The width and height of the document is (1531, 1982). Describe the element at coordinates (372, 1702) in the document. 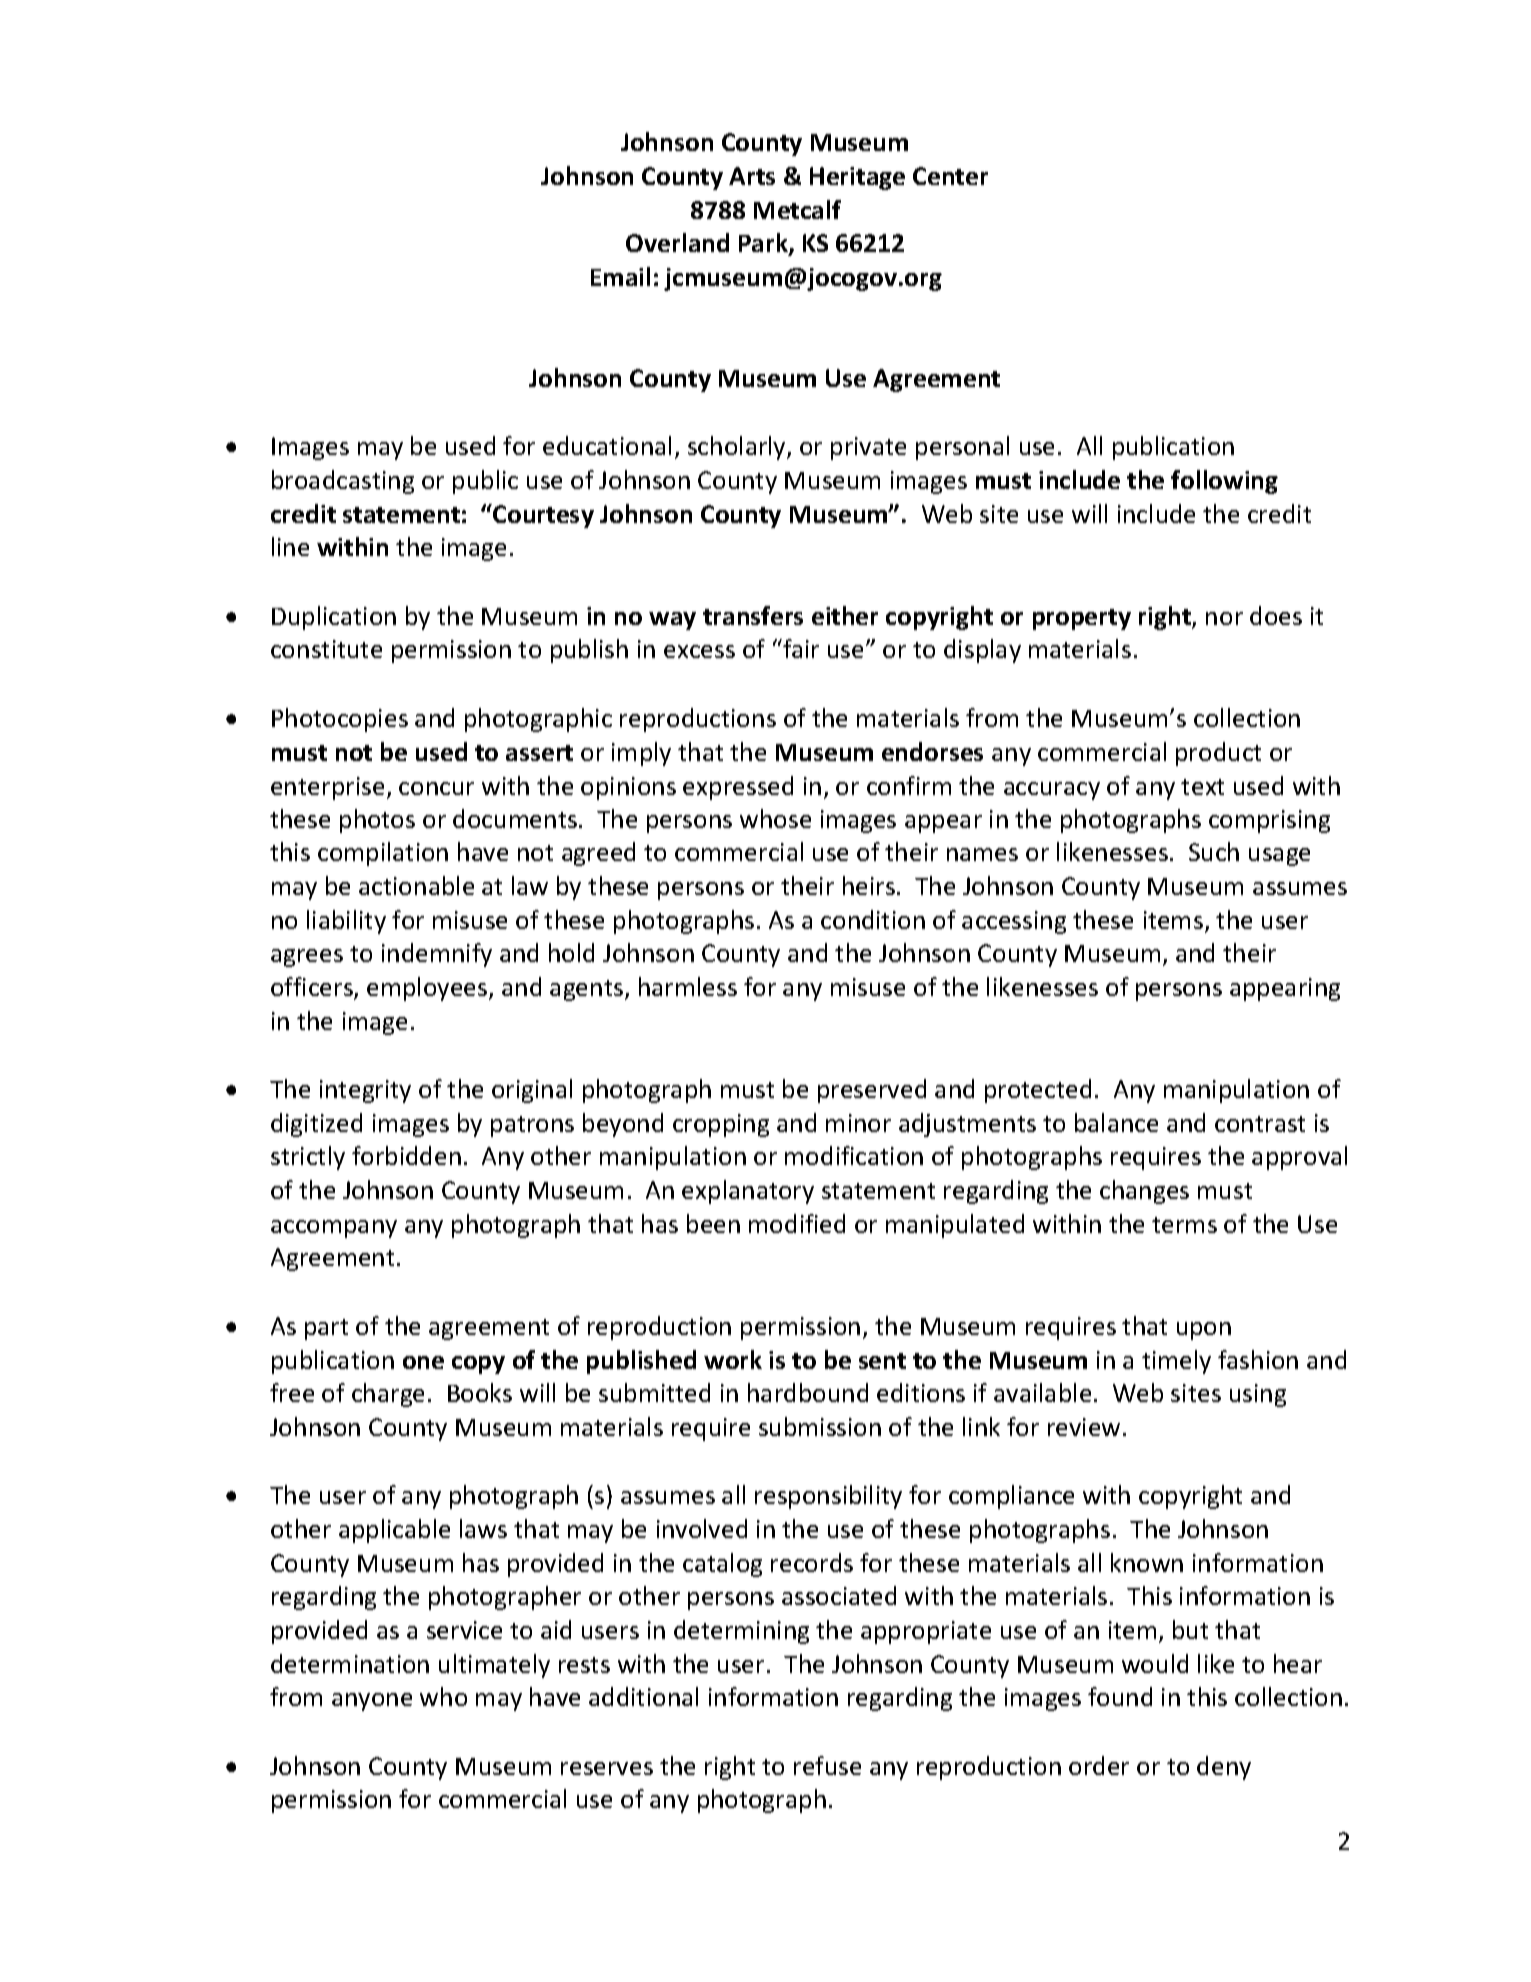

I see `anyone` at that location.
